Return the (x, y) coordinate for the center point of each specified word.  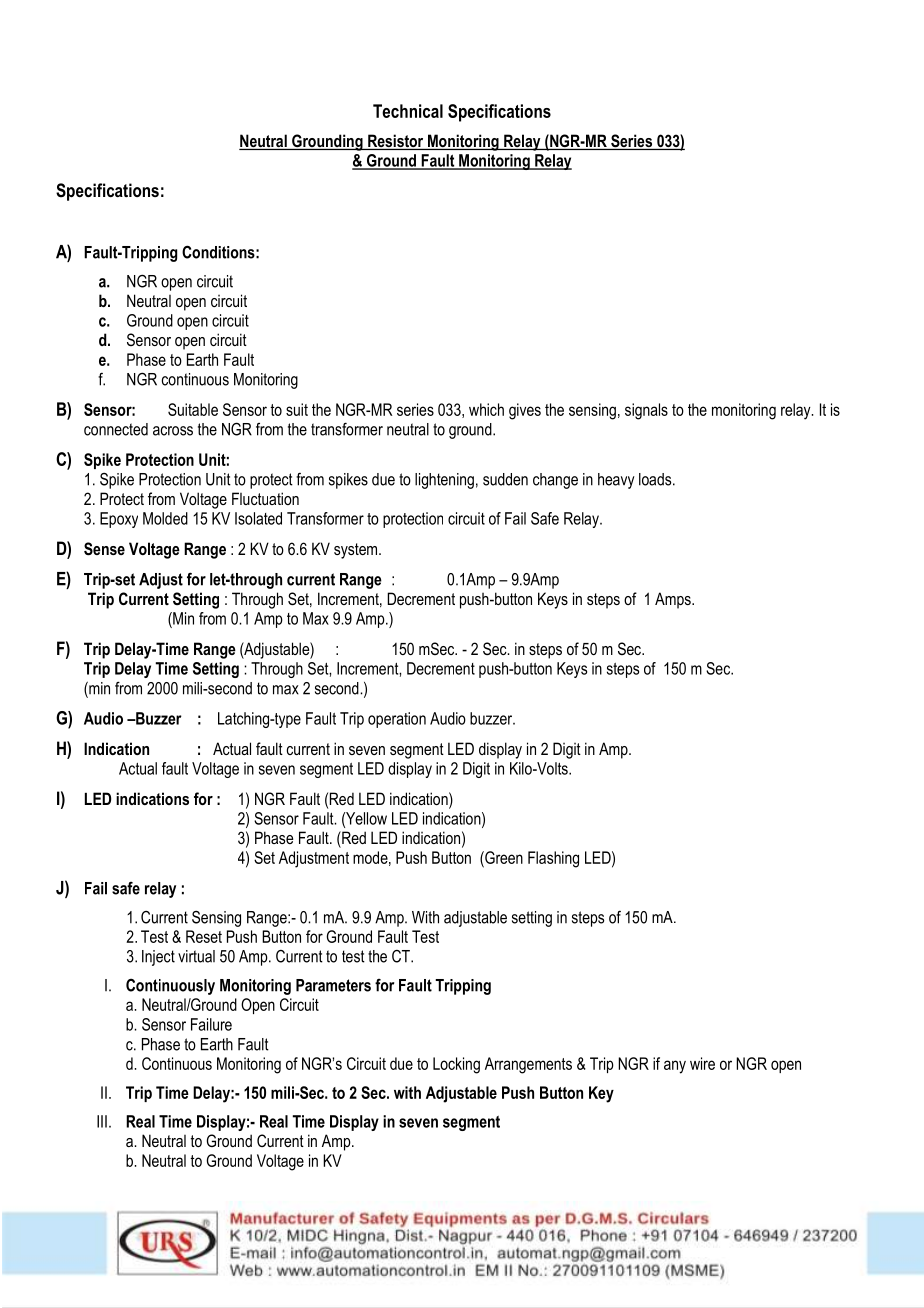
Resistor (396, 142)
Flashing (553, 859)
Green (503, 857)
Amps (674, 600)
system (357, 551)
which (486, 409)
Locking (456, 1065)
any (675, 1067)
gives (525, 411)
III (102, 1121)
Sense (104, 549)
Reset (204, 936)
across (173, 431)
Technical (408, 111)
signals (646, 411)
